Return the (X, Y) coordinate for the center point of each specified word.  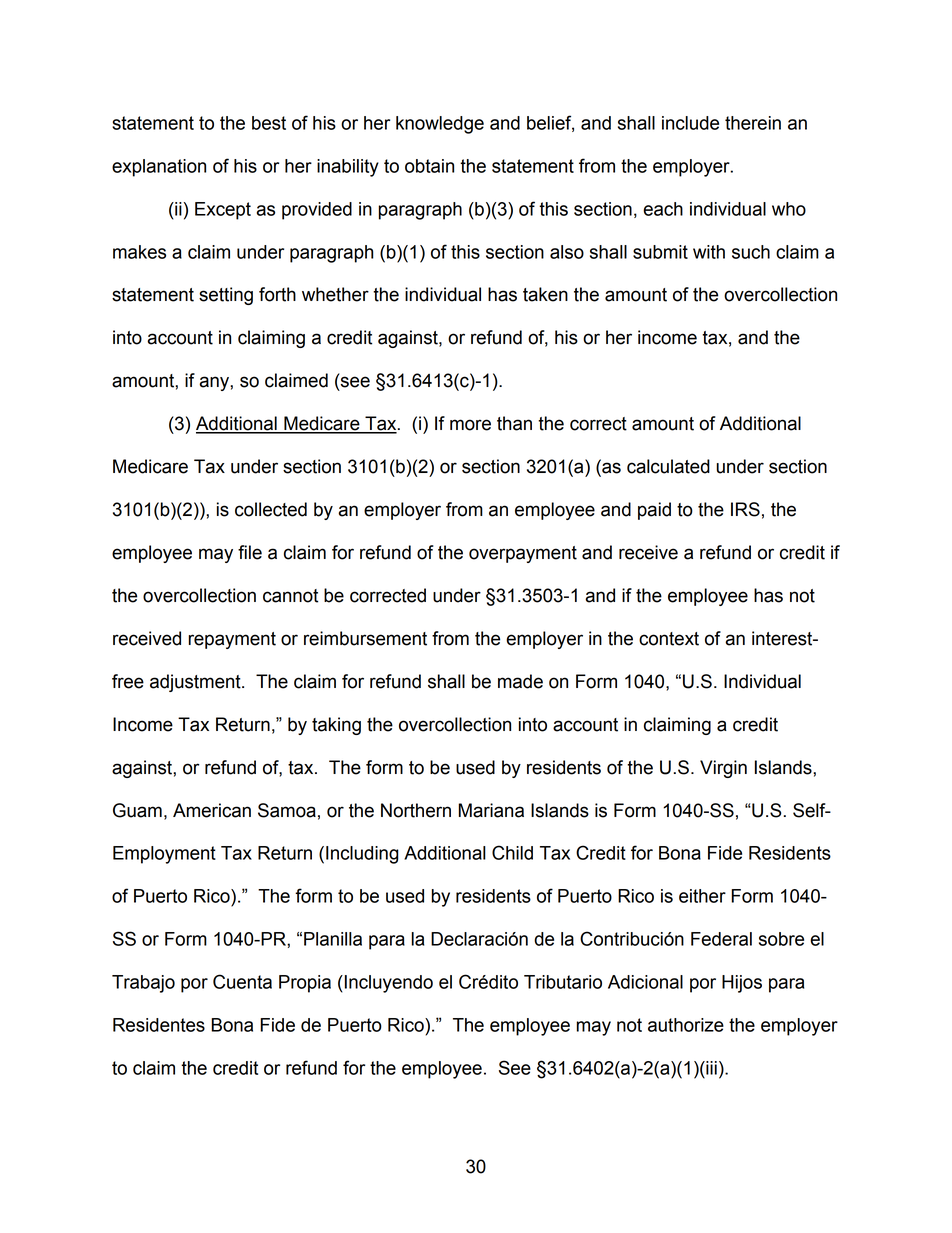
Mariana (491, 810)
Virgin (723, 769)
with (709, 252)
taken (545, 294)
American (212, 810)
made (520, 681)
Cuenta (242, 981)
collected (271, 509)
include (690, 123)
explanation (159, 168)
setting (226, 296)
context (669, 639)
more (470, 425)
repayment (232, 640)
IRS (745, 509)
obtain (429, 166)
